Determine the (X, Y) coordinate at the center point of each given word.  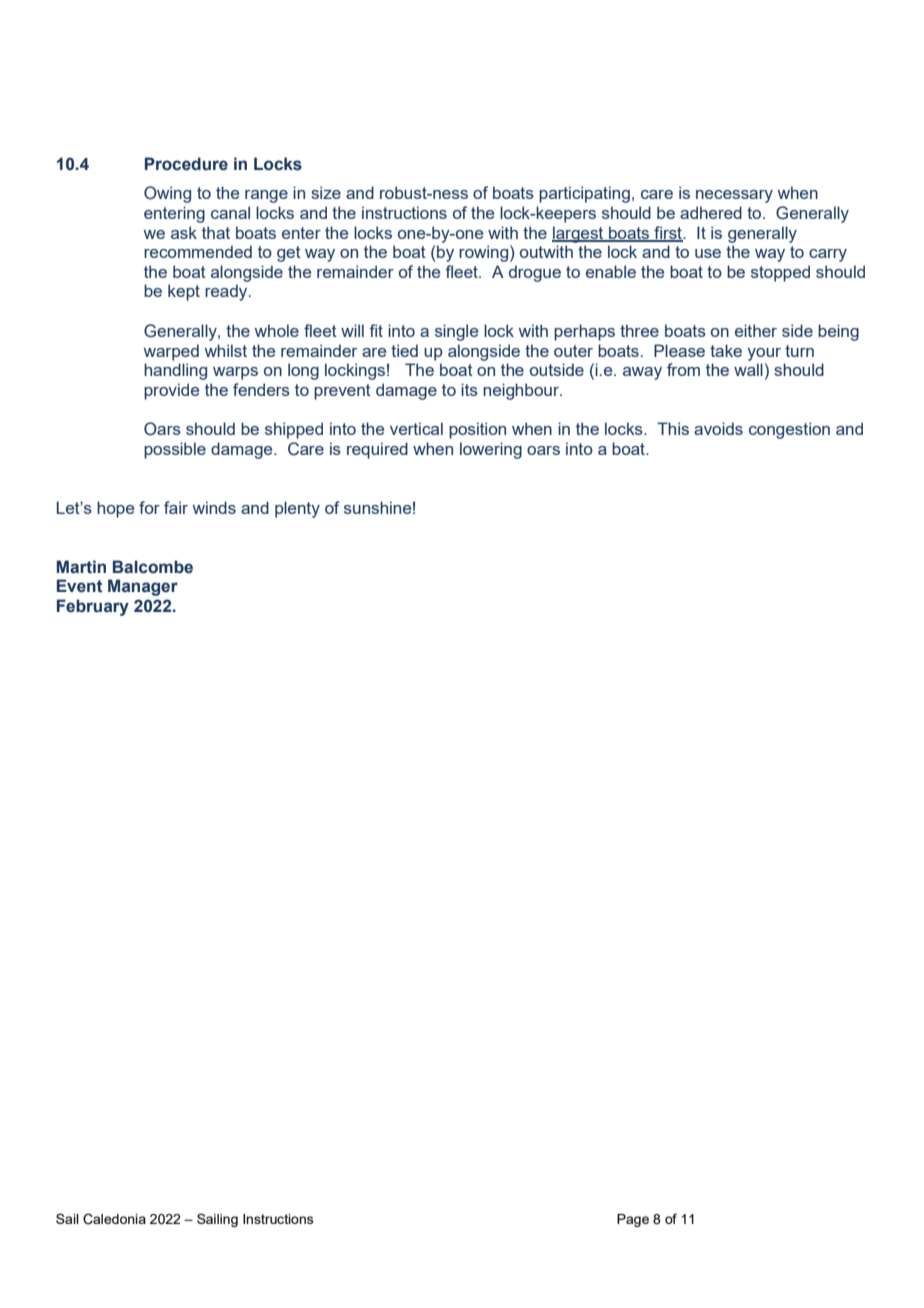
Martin (81, 567)
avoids (718, 428)
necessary (734, 196)
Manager (143, 587)
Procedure (186, 164)
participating (584, 194)
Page (633, 1220)
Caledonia (114, 1219)
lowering (491, 450)
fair (176, 507)
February (93, 607)
